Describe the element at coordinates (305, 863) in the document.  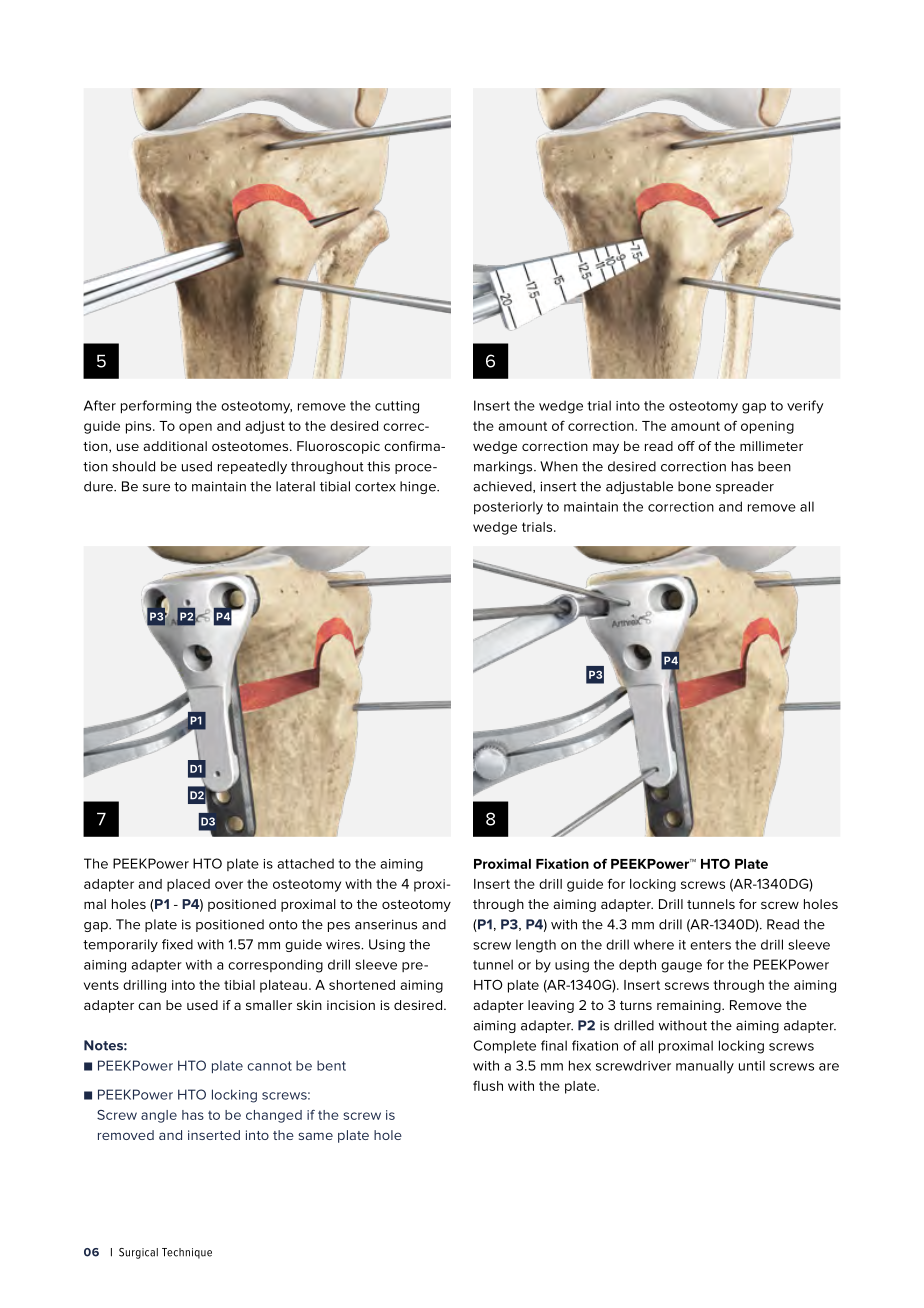
I see `attached` at that location.
